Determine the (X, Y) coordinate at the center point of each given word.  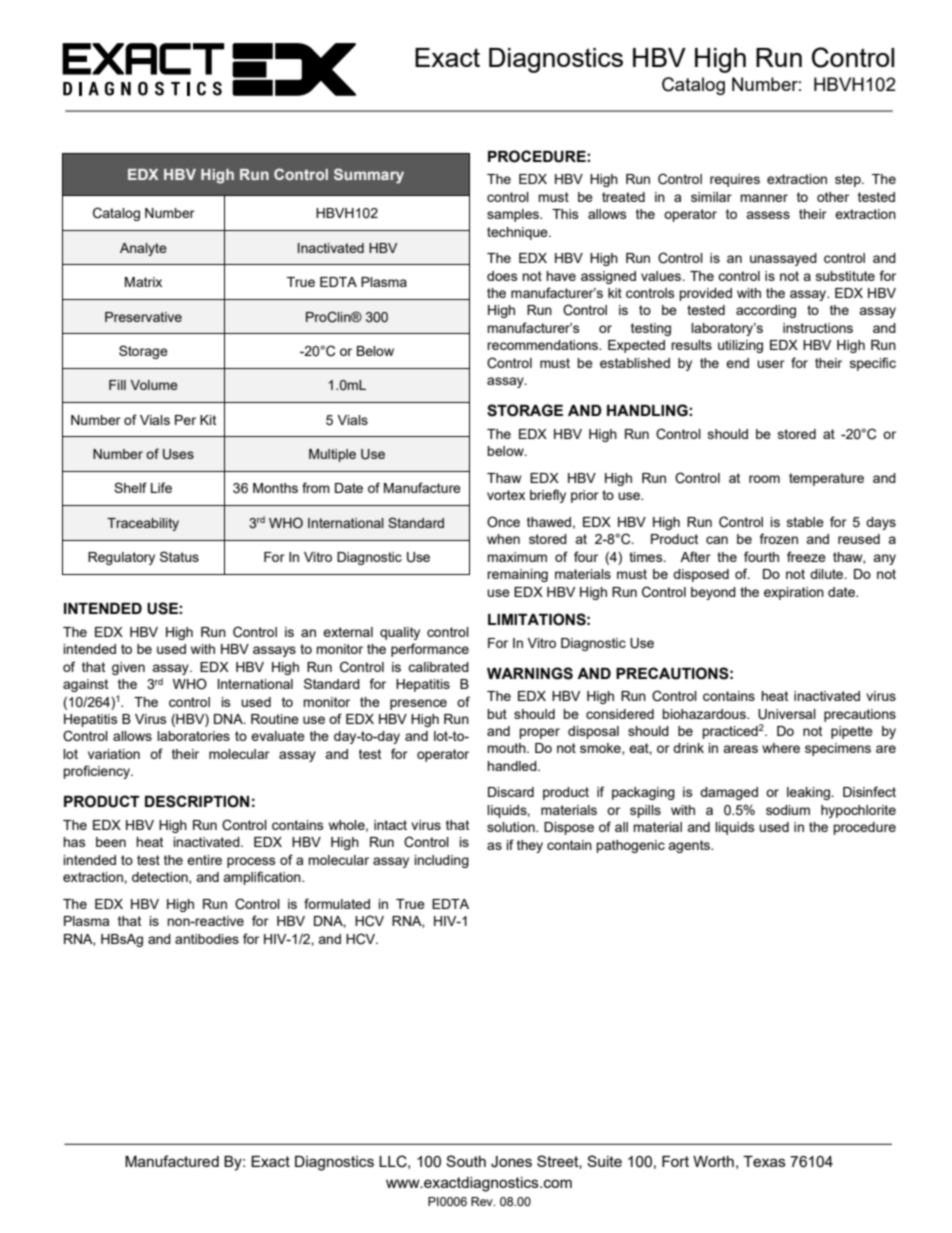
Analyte (143, 249)
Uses (178, 454)
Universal (787, 714)
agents (690, 846)
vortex (506, 495)
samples (514, 215)
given (128, 668)
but (497, 714)
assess (768, 215)
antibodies (207, 939)
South (466, 1161)
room (764, 479)
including (442, 861)
